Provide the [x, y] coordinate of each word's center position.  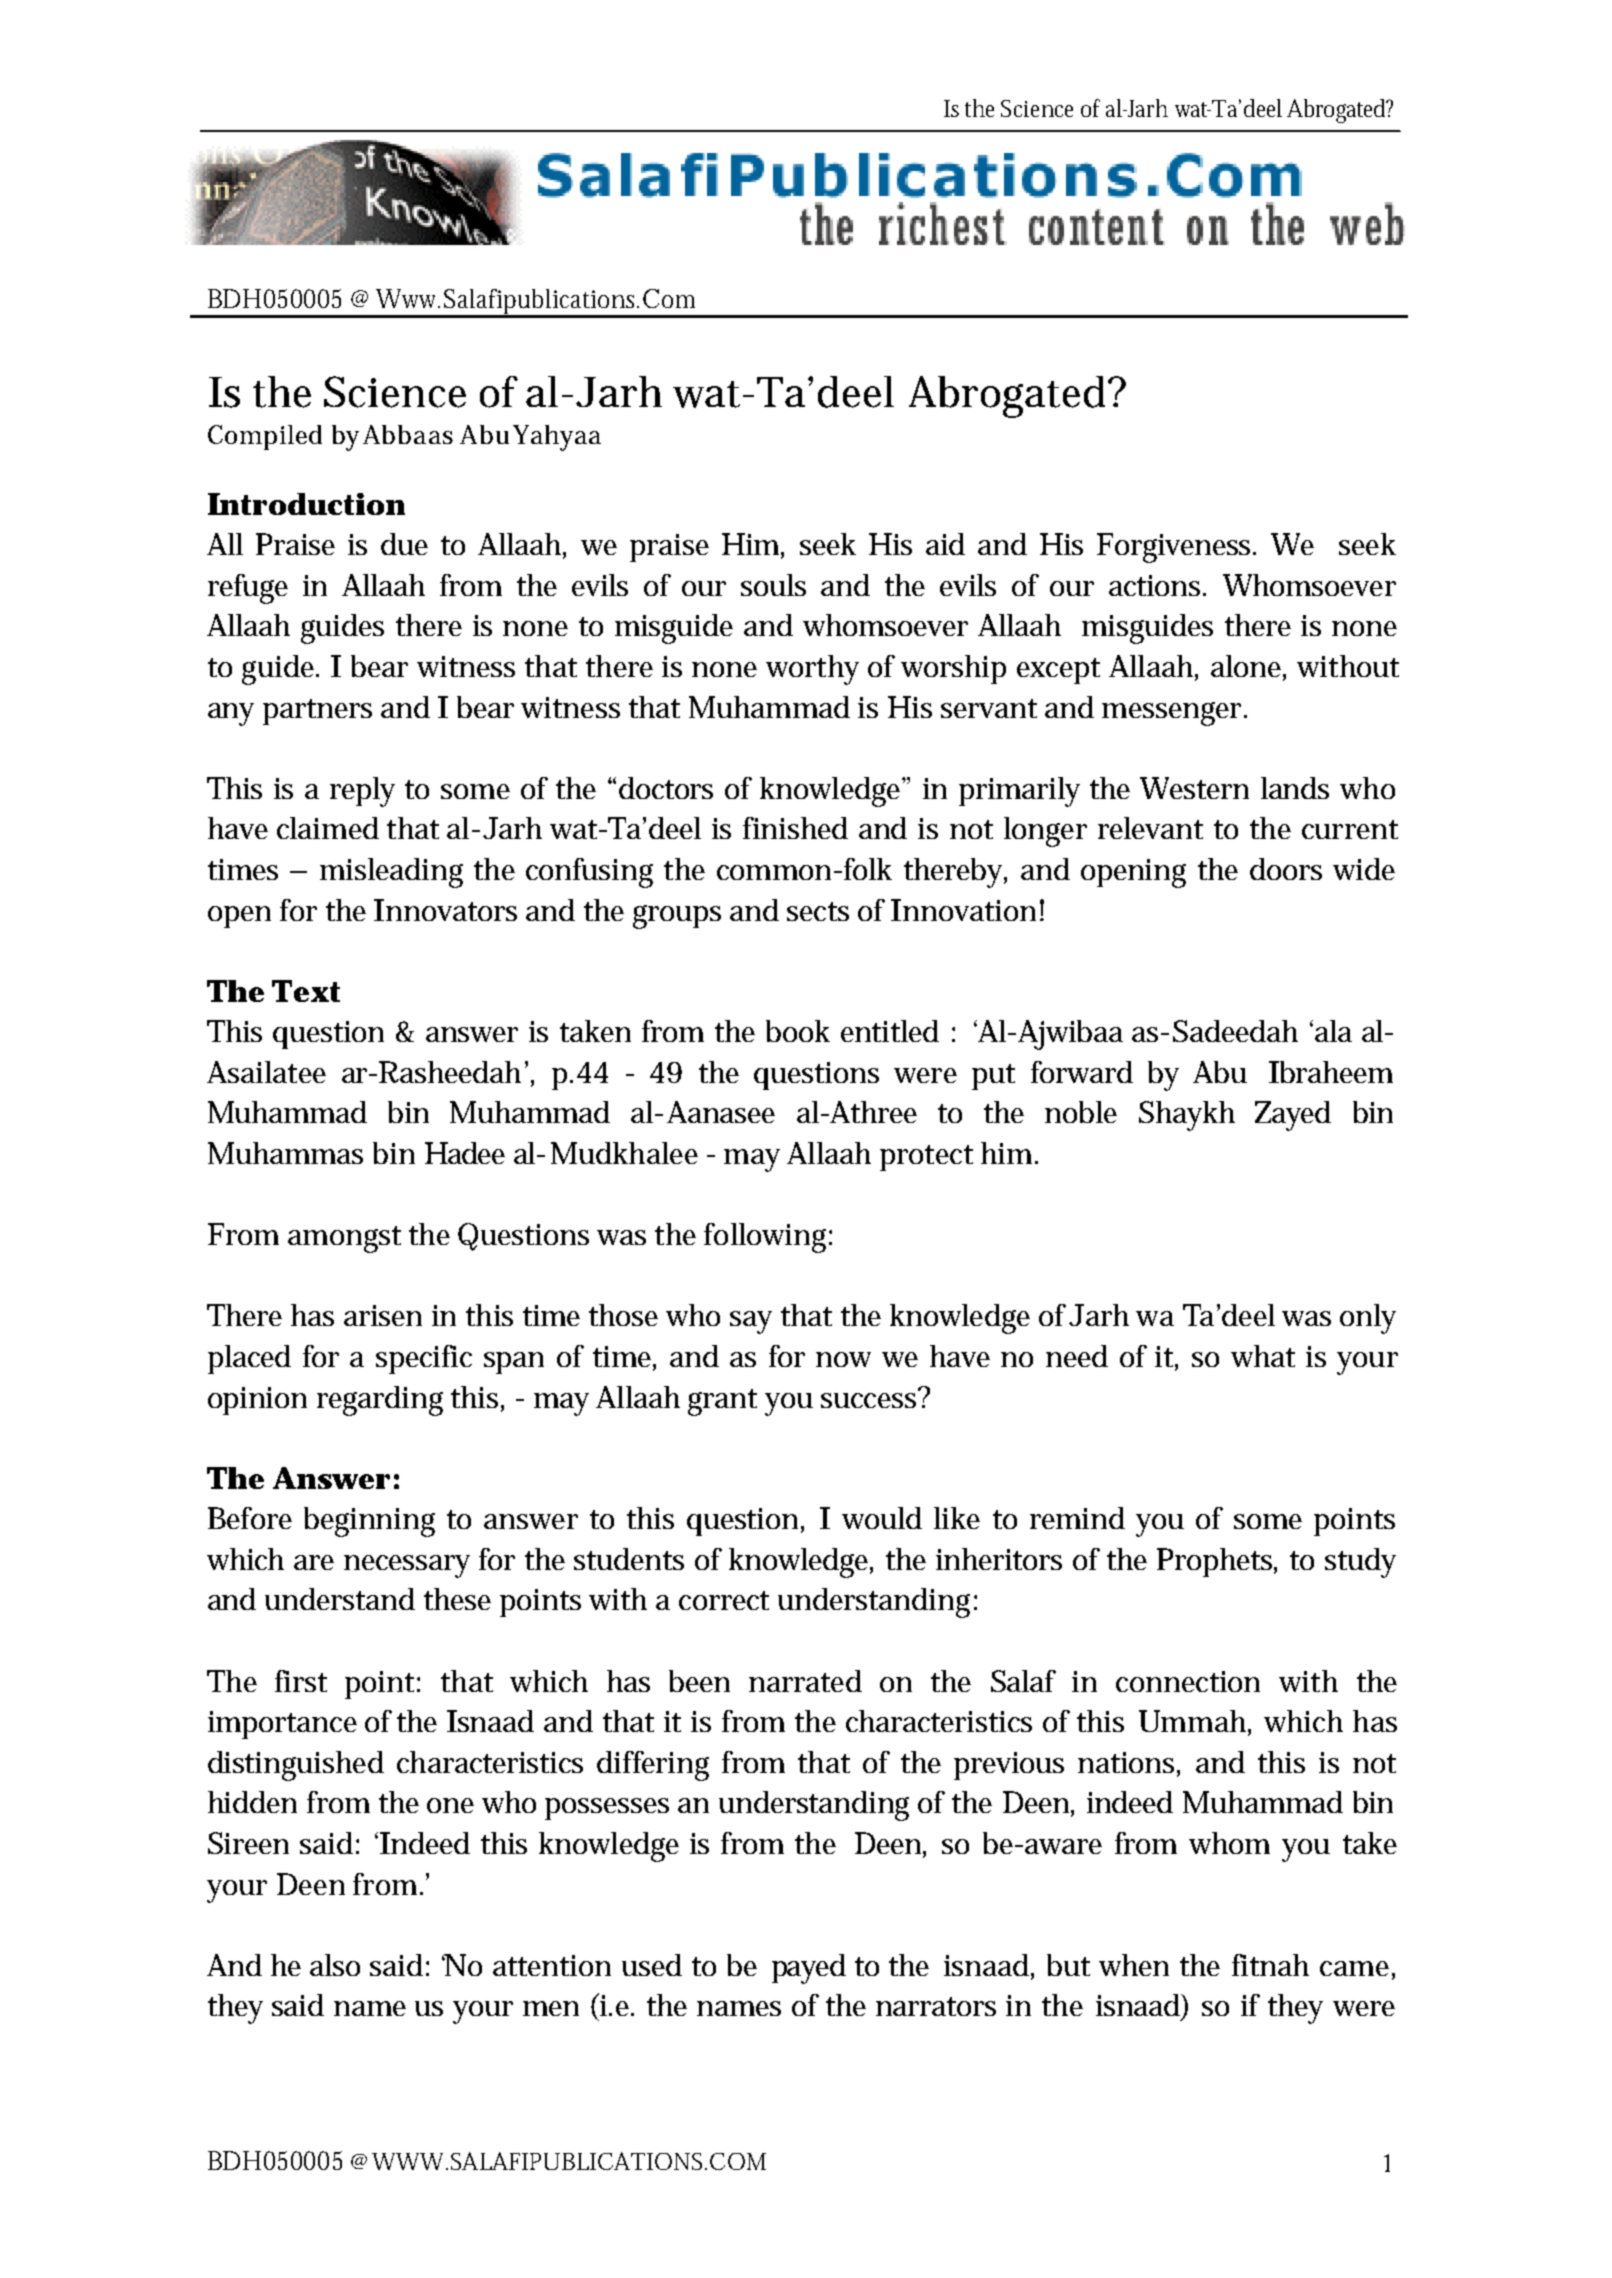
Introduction [306, 504]
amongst [344, 1239]
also [335, 1965]
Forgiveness [1176, 548]
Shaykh [1187, 1116]
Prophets [1217, 1562]
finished [795, 828]
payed [809, 1969]
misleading [391, 873]
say [751, 1322]
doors [1286, 869]
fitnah [1270, 1965]
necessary [407, 1566]
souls [773, 585]
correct [724, 1600]
